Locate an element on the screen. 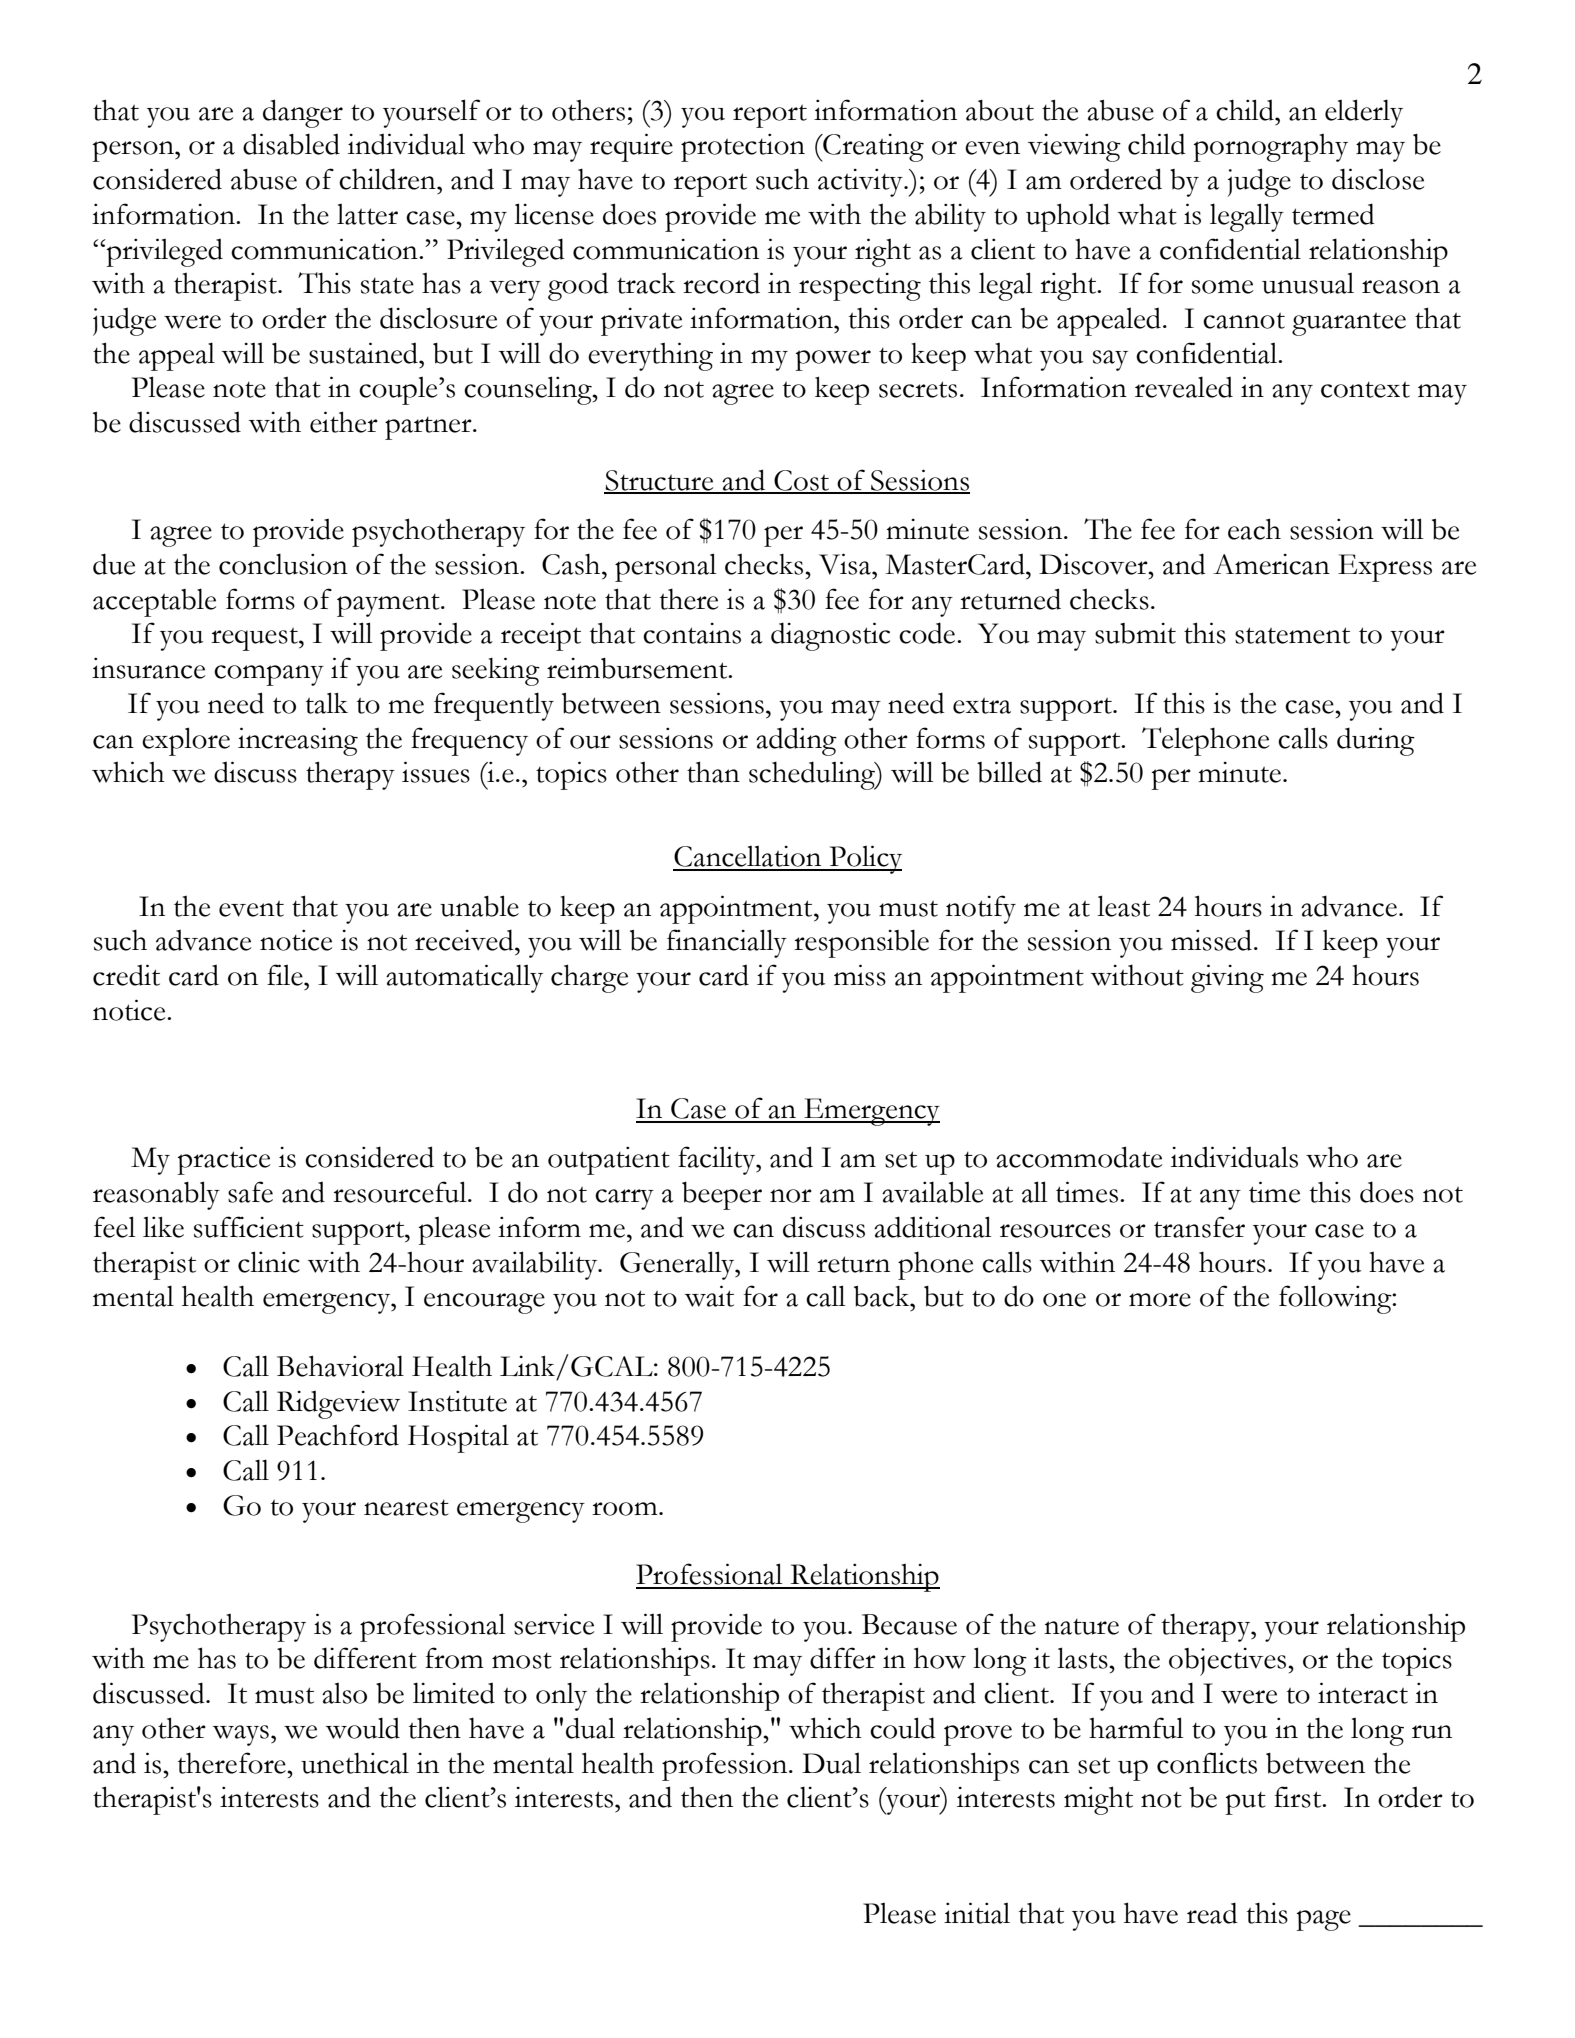 Image resolution: width=1575 pixels, height=2038 pixels. adding is located at coordinates (796, 741).
